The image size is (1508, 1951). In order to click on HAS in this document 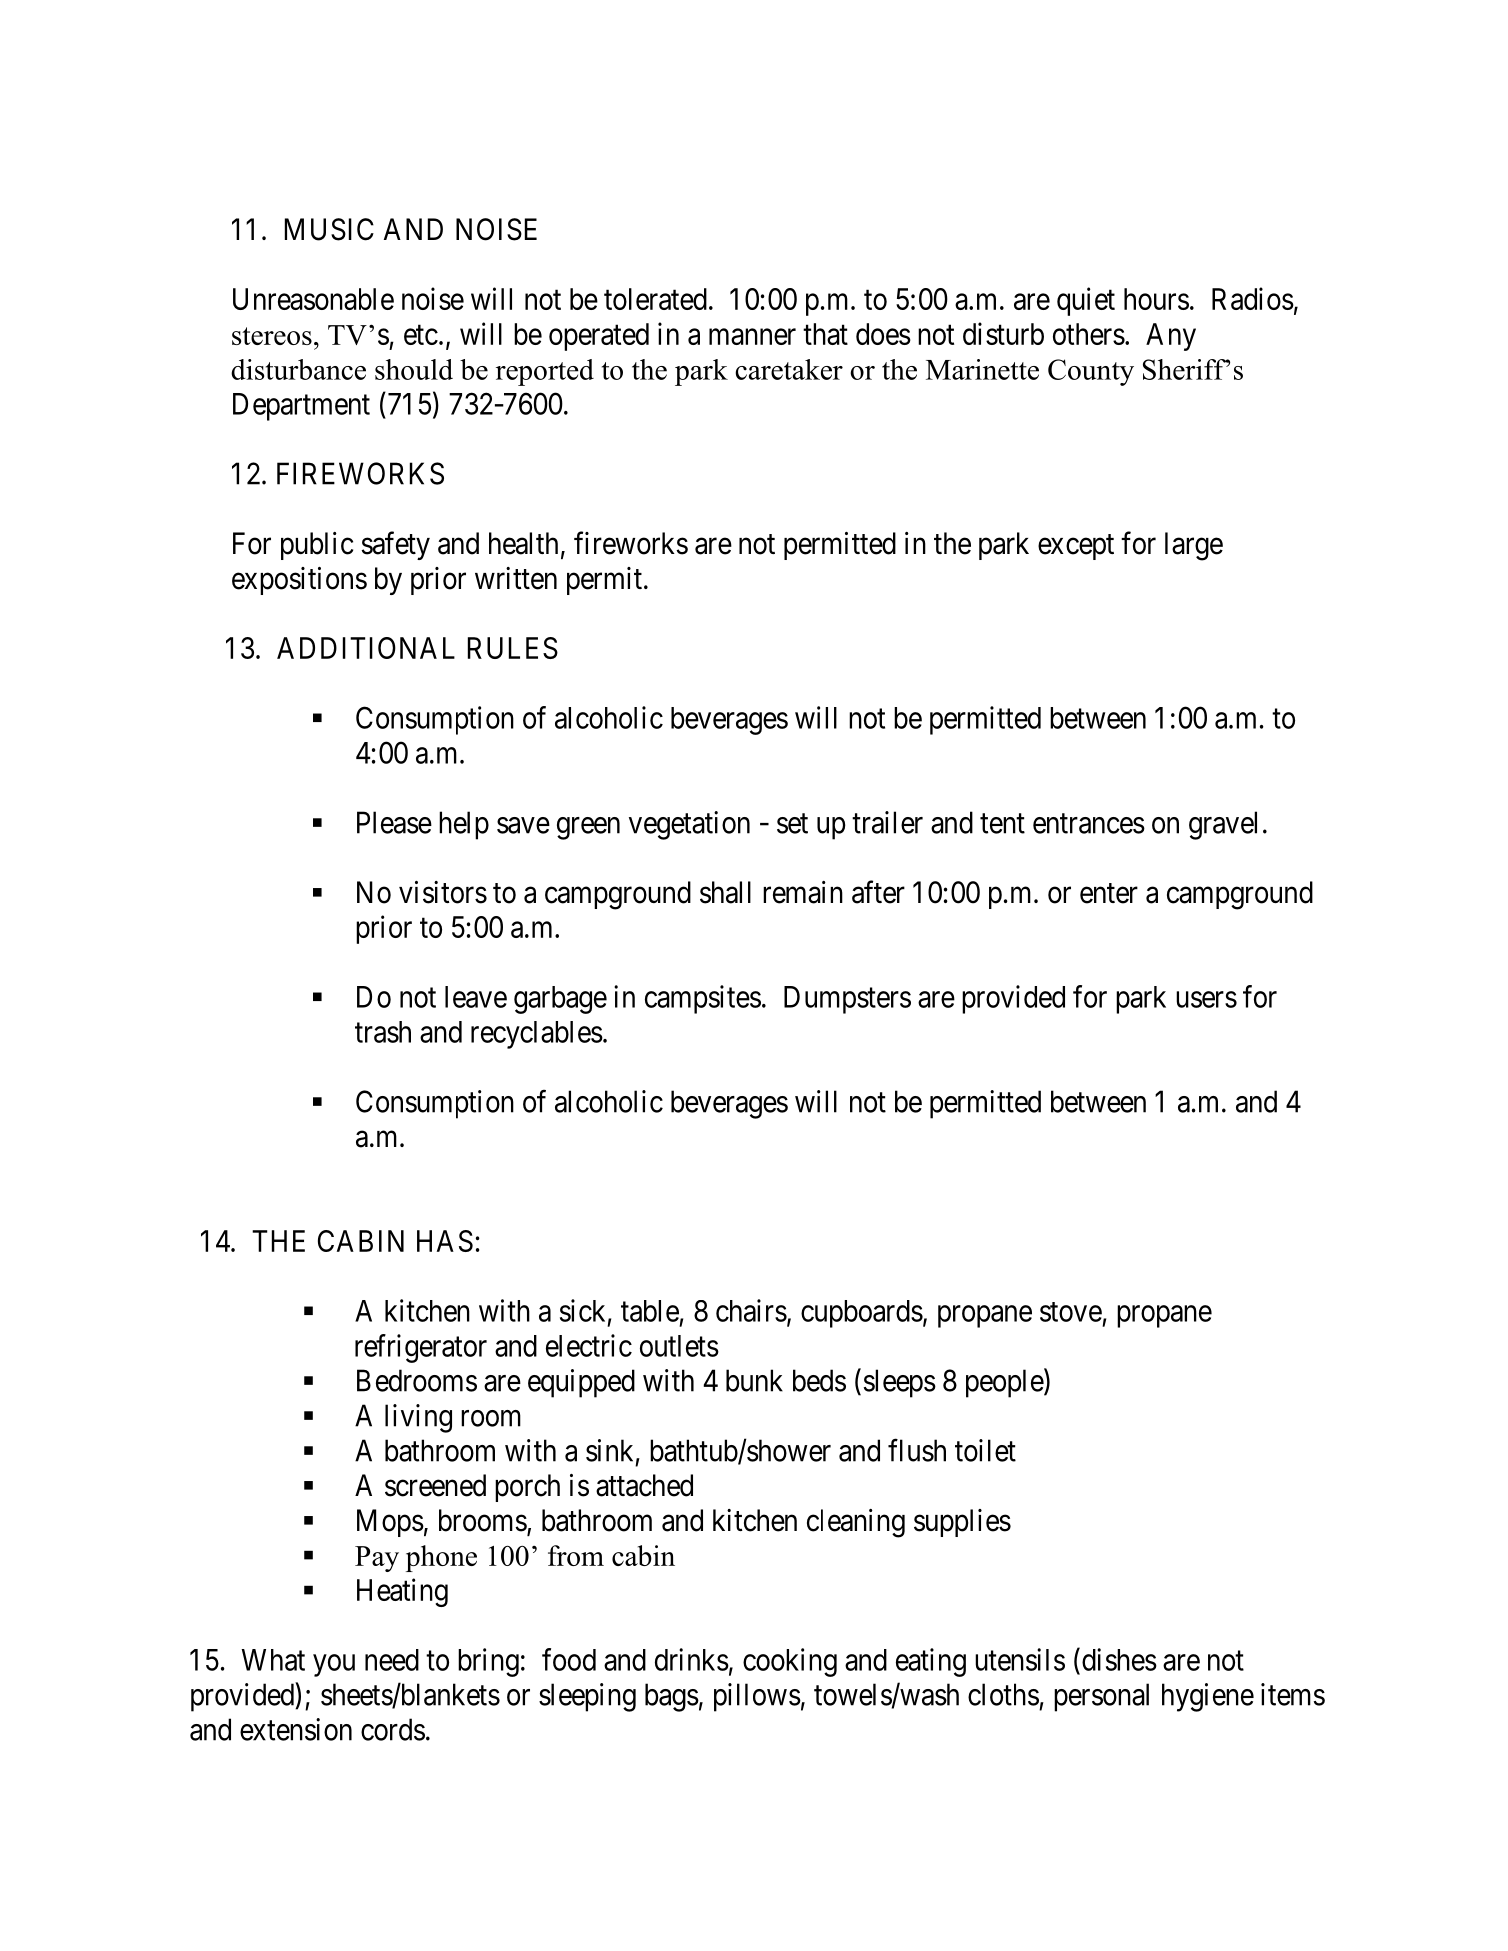, I will do `click(445, 1241)`.
